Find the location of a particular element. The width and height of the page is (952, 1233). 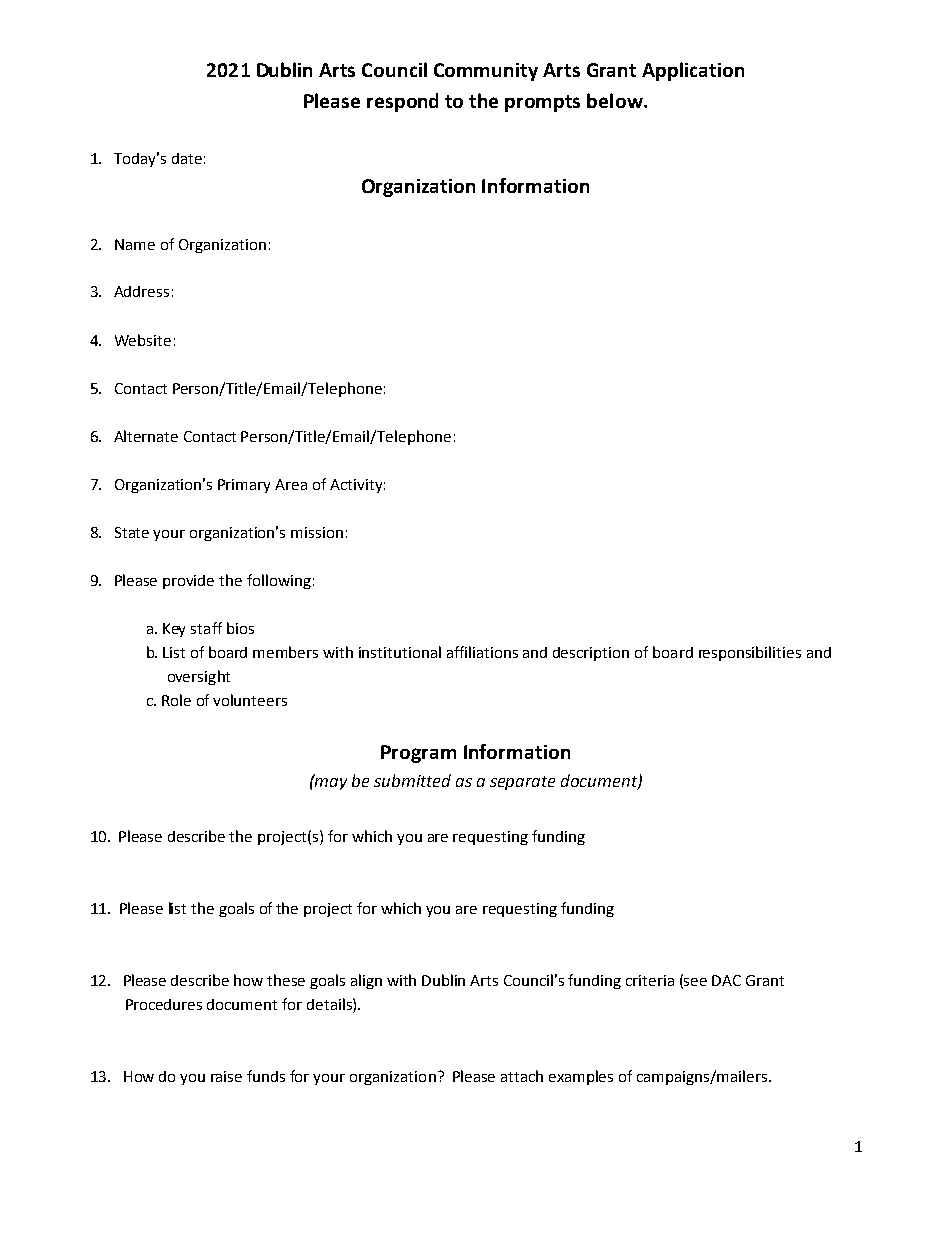

raise is located at coordinates (226, 1076).
